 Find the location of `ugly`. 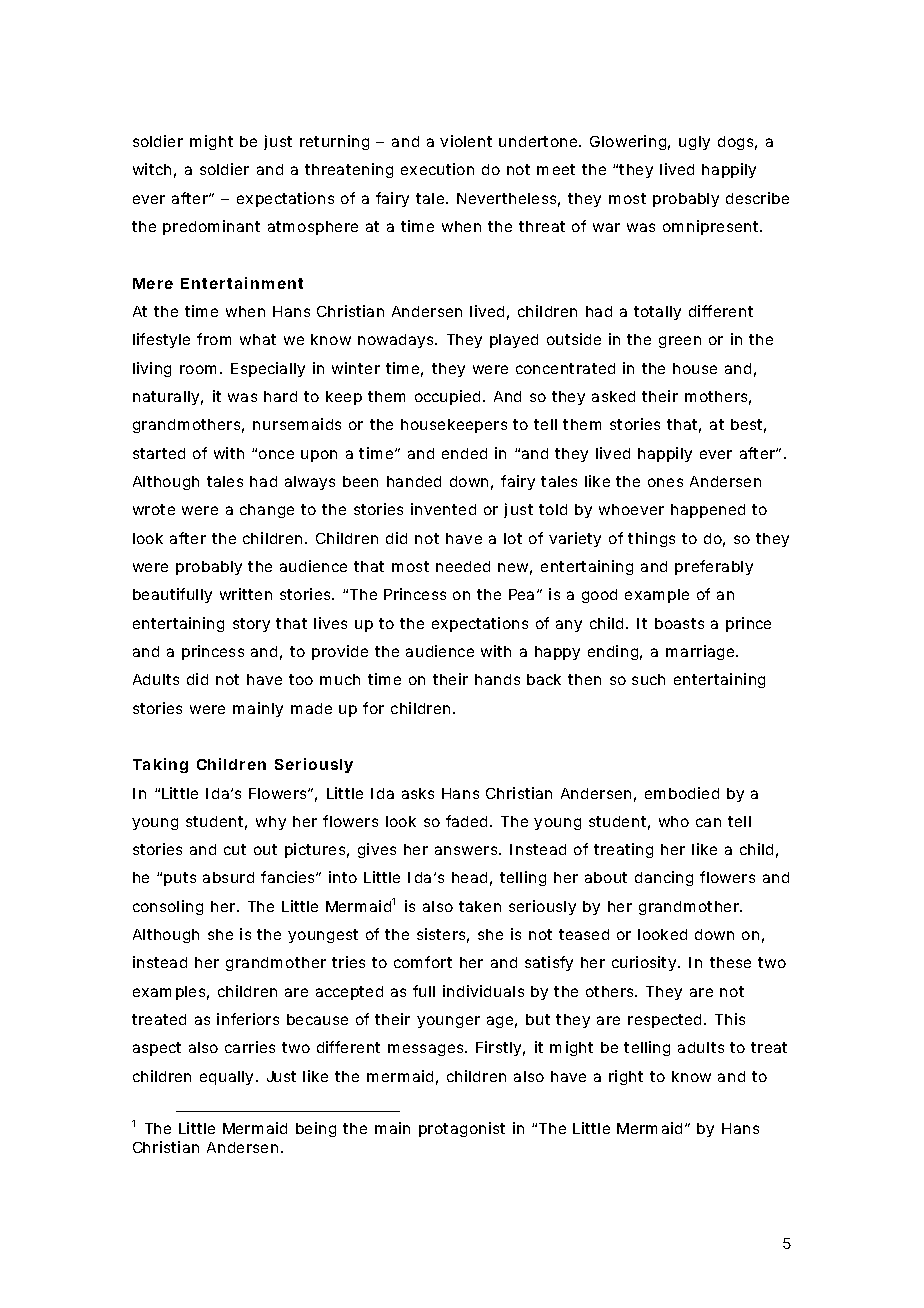

ugly is located at coordinates (694, 143).
